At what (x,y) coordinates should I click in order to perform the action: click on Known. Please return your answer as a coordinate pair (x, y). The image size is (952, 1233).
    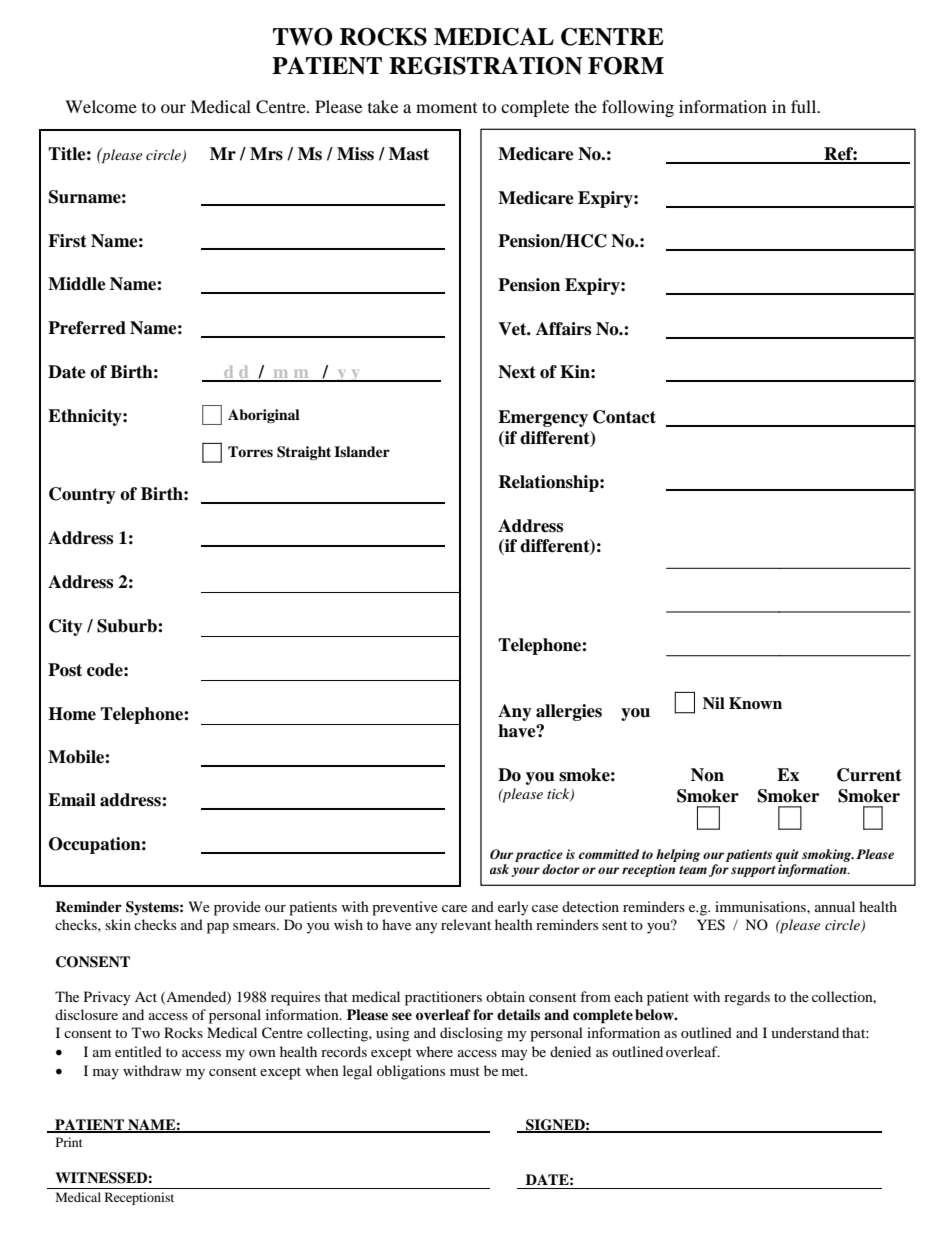
    Looking at the image, I should click on (755, 703).
